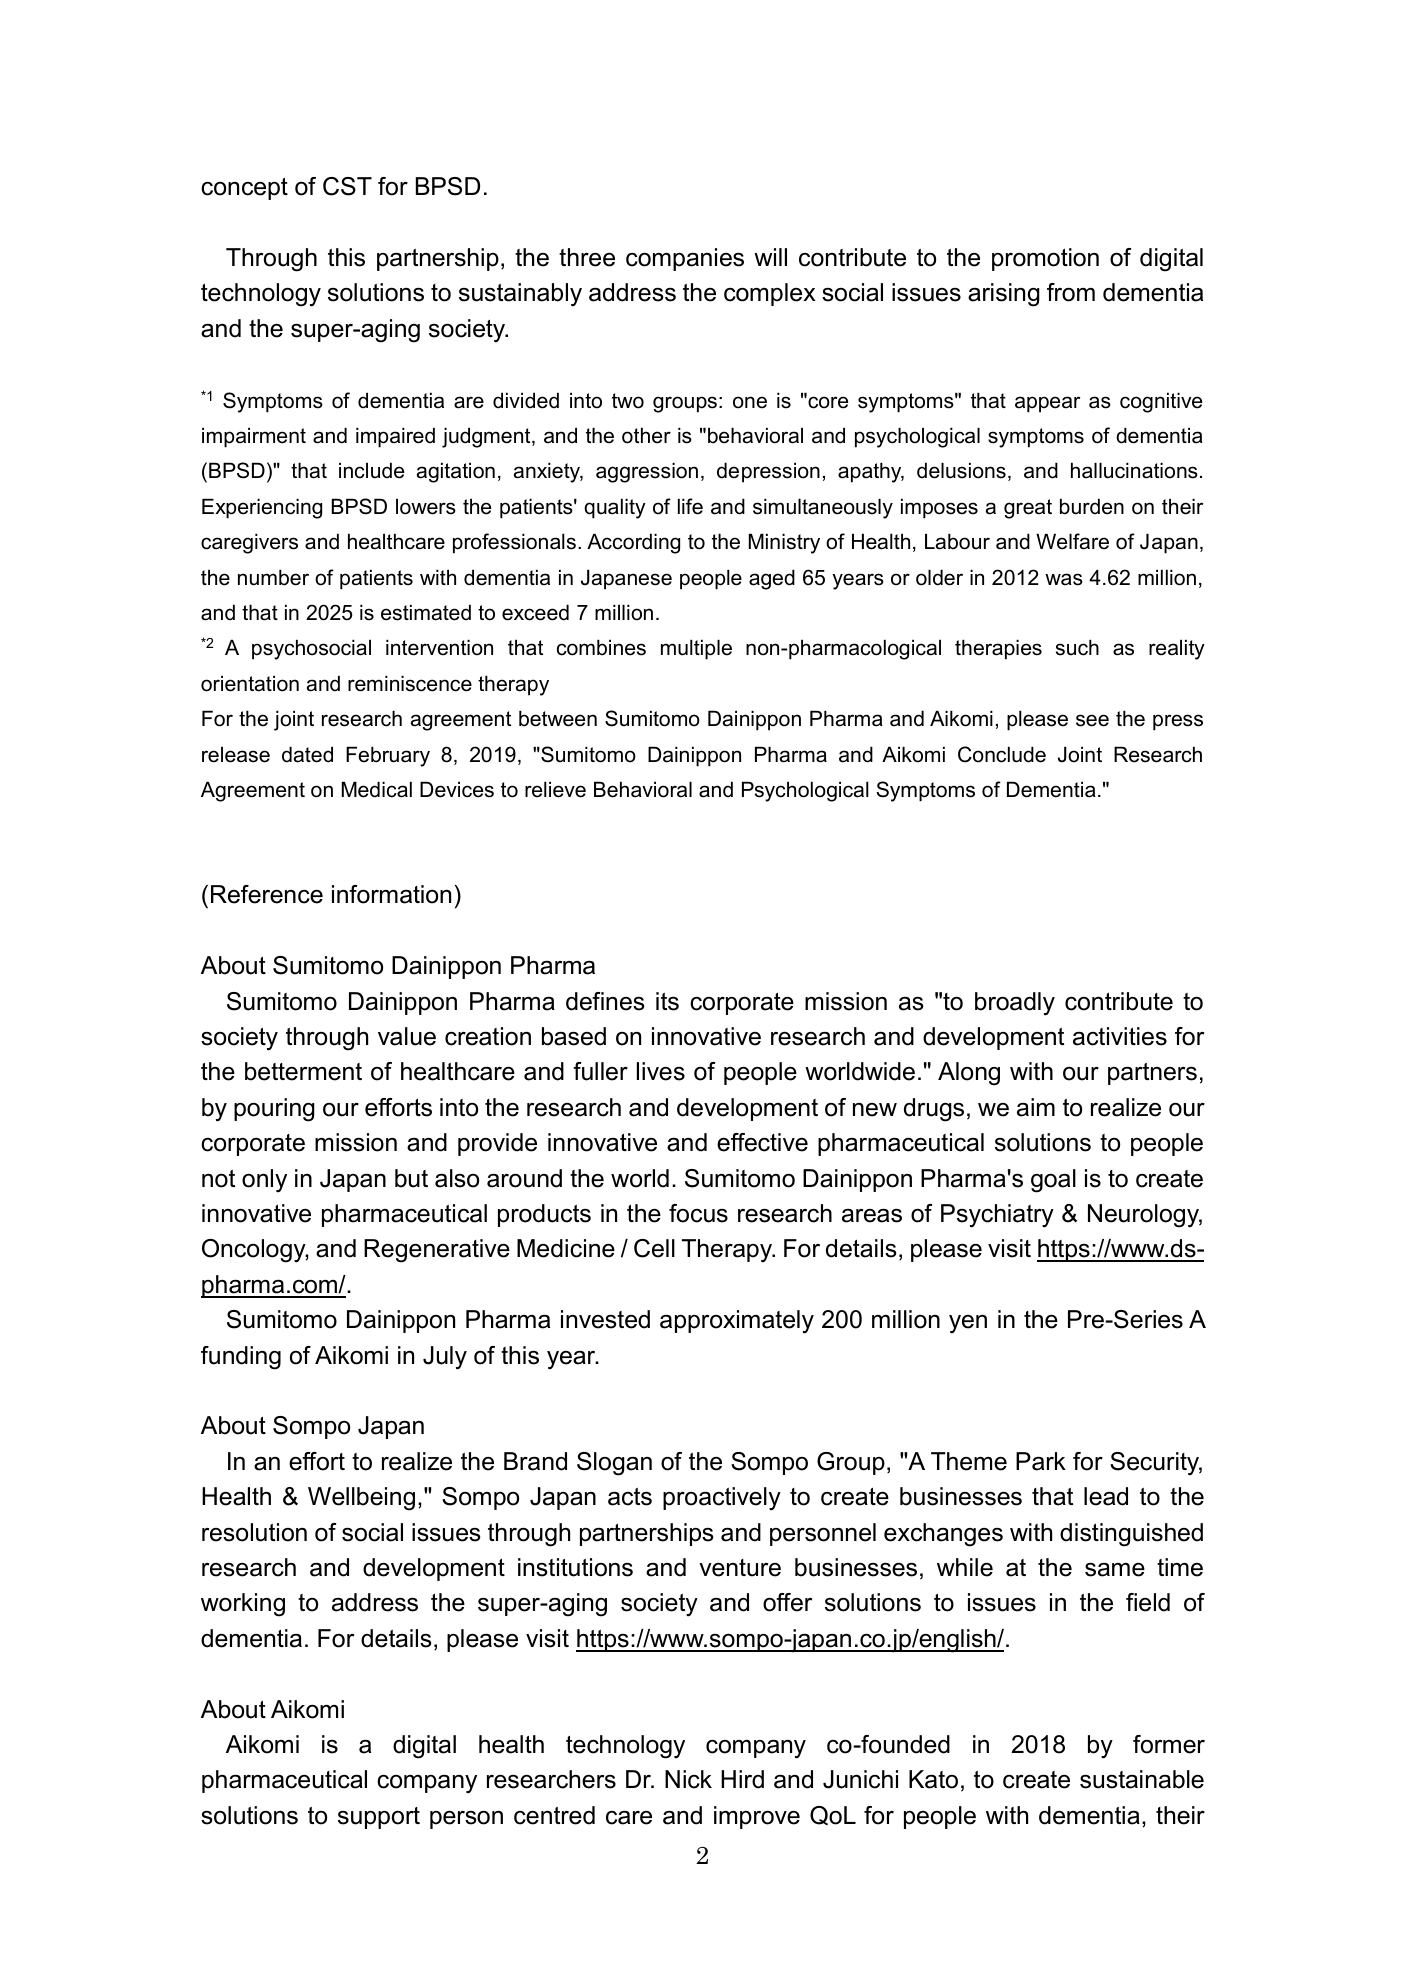 This document has width=1405, height=1987. Describe the element at coordinates (437, 1251) in the document. I see `Regenerative` at that location.
